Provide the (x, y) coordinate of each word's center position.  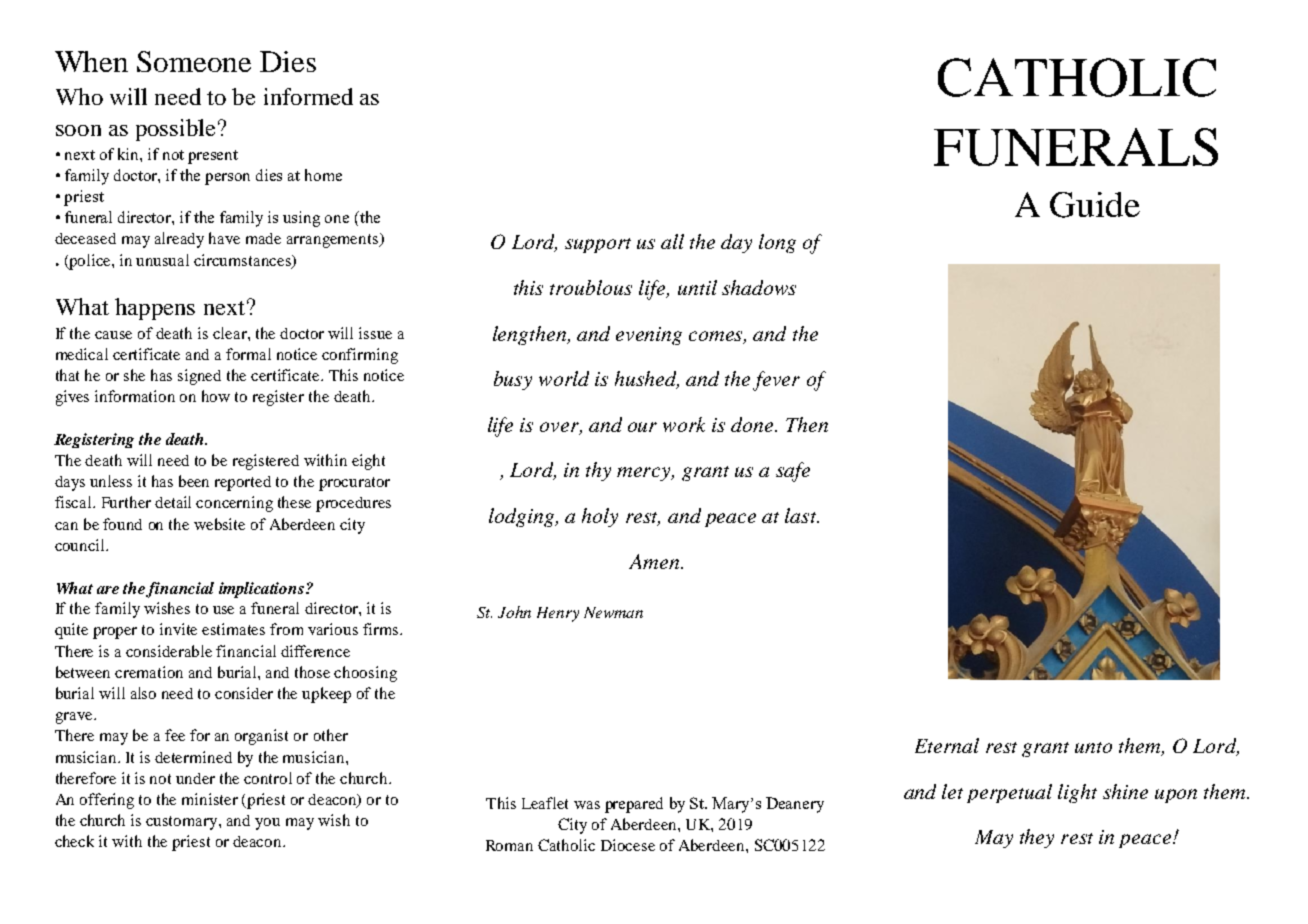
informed (308, 96)
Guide (1095, 205)
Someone (194, 61)
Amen (655, 561)
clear (231, 333)
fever (776, 381)
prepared (634, 805)
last (802, 515)
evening (649, 336)
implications (261, 590)
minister (210, 799)
